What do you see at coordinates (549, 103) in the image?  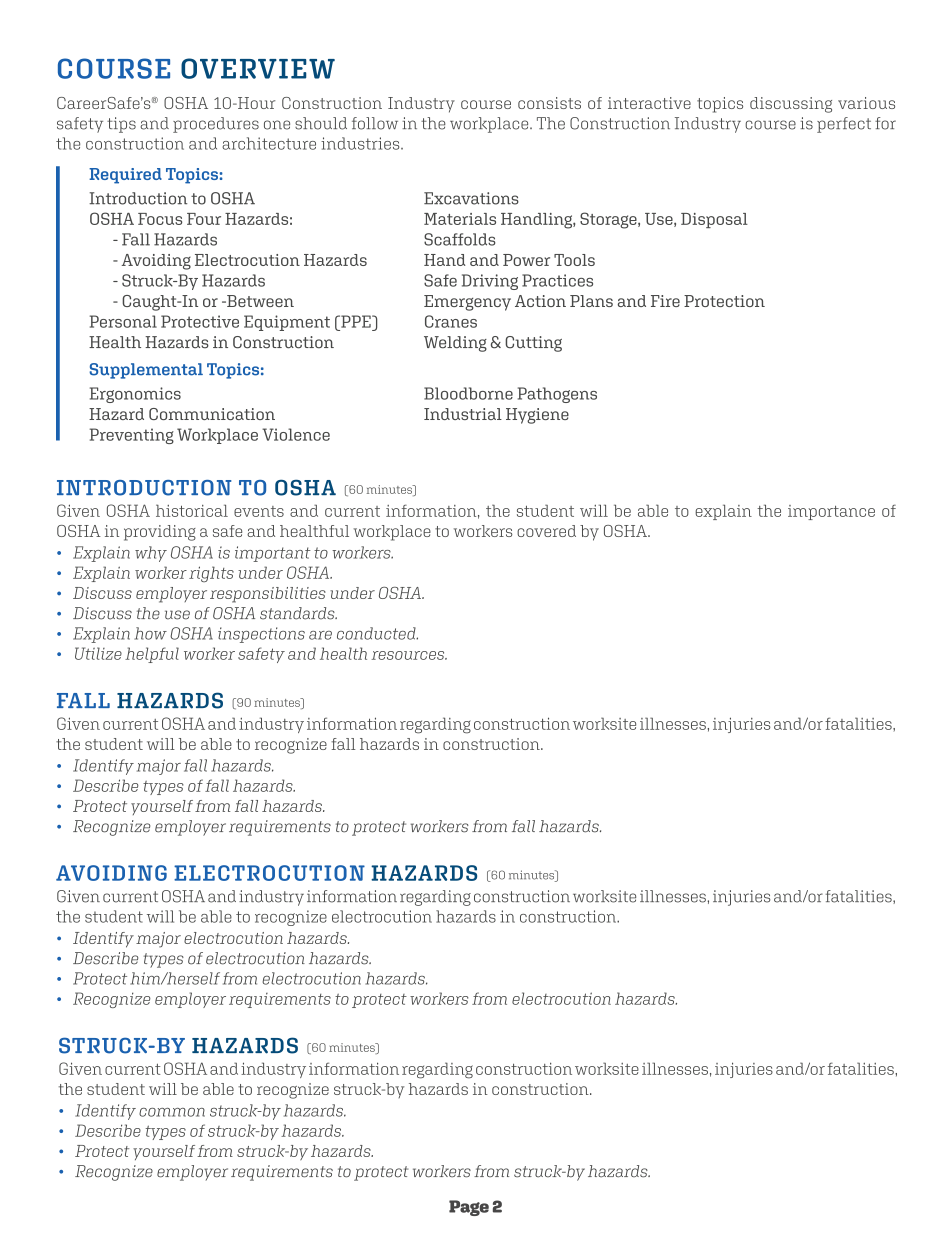 I see `consists` at bounding box center [549, 103].
